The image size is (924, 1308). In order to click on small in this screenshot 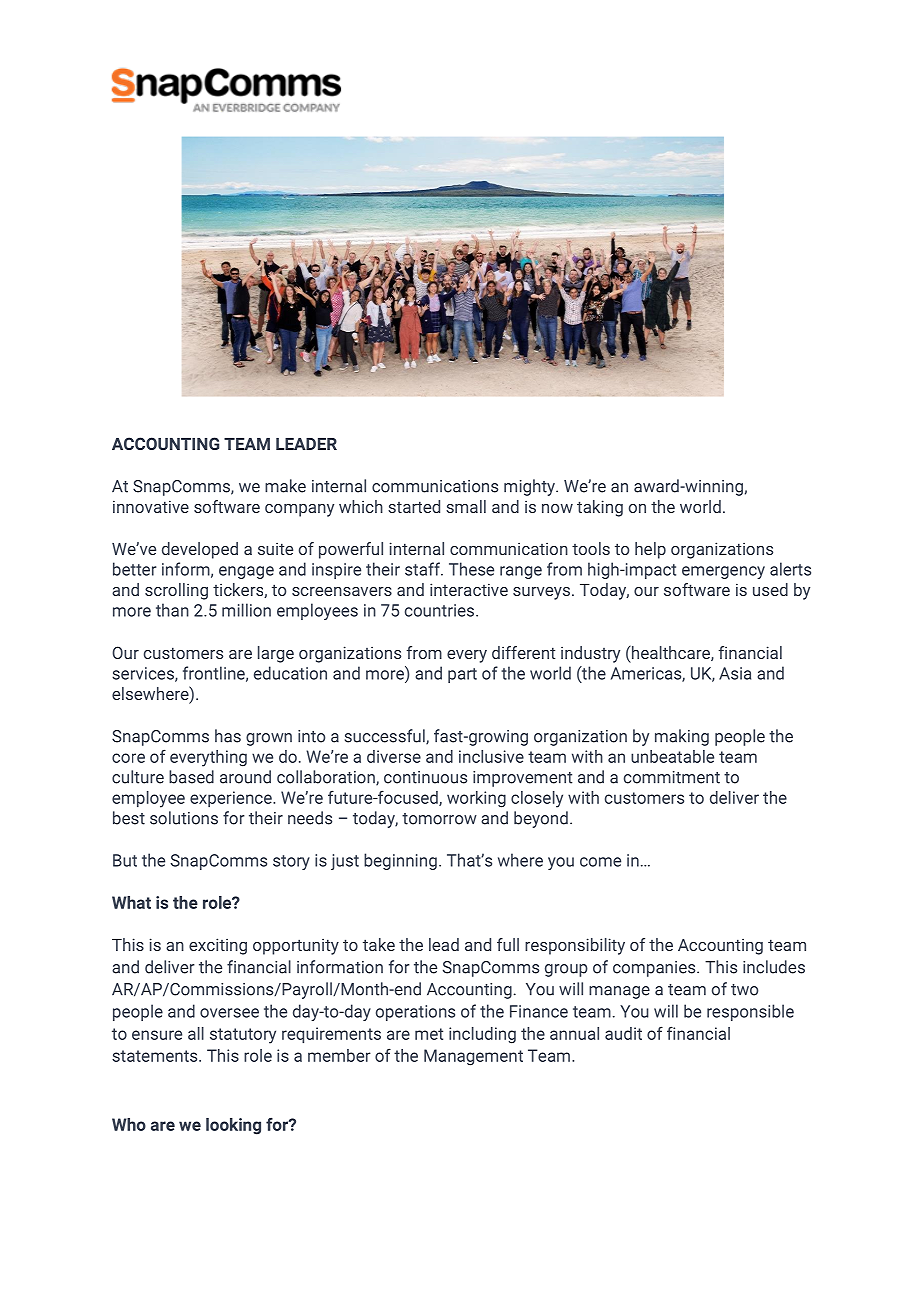, I will do `click(466, 506)`.
